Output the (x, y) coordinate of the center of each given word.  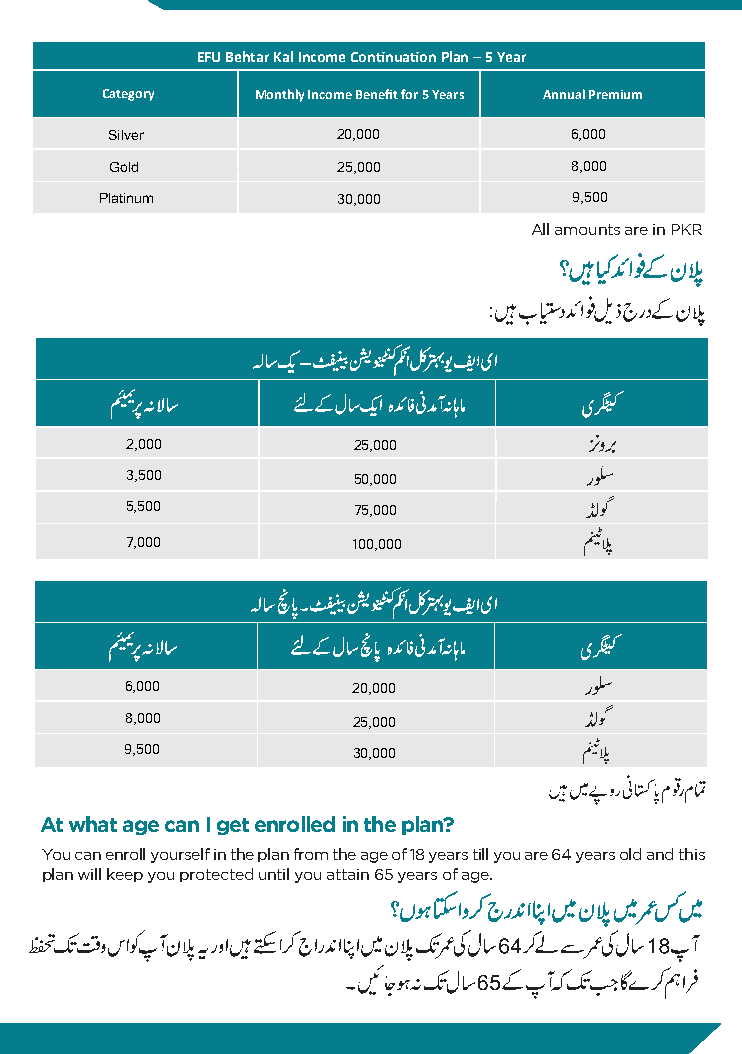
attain (348, 874)
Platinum (126, 198)
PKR (687, 229)
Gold (124, 167)
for (409, 94)
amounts (587, 229)
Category (128, 95)
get (233, 826)
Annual (564, 94)
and (660, 854)
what (93, 824)
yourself (180, 855)
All (540, 229)
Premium (615, 94)
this (692, 854)
